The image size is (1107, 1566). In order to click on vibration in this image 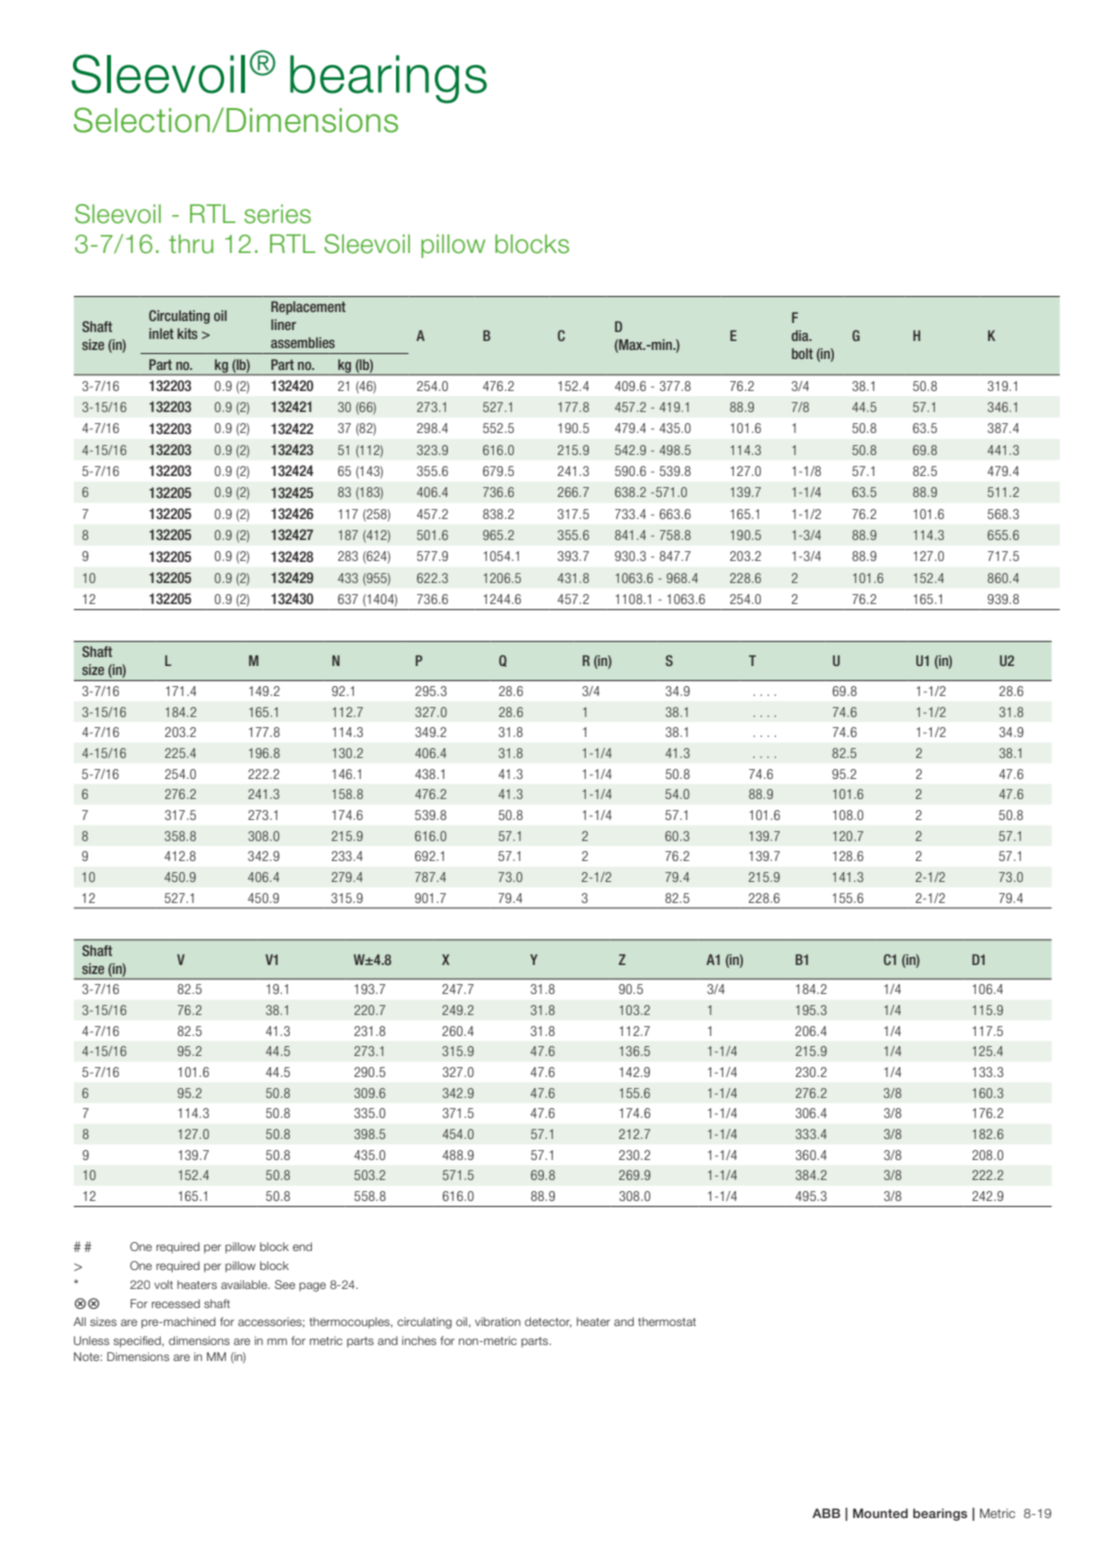, I will do `click(498, 1321)`.
